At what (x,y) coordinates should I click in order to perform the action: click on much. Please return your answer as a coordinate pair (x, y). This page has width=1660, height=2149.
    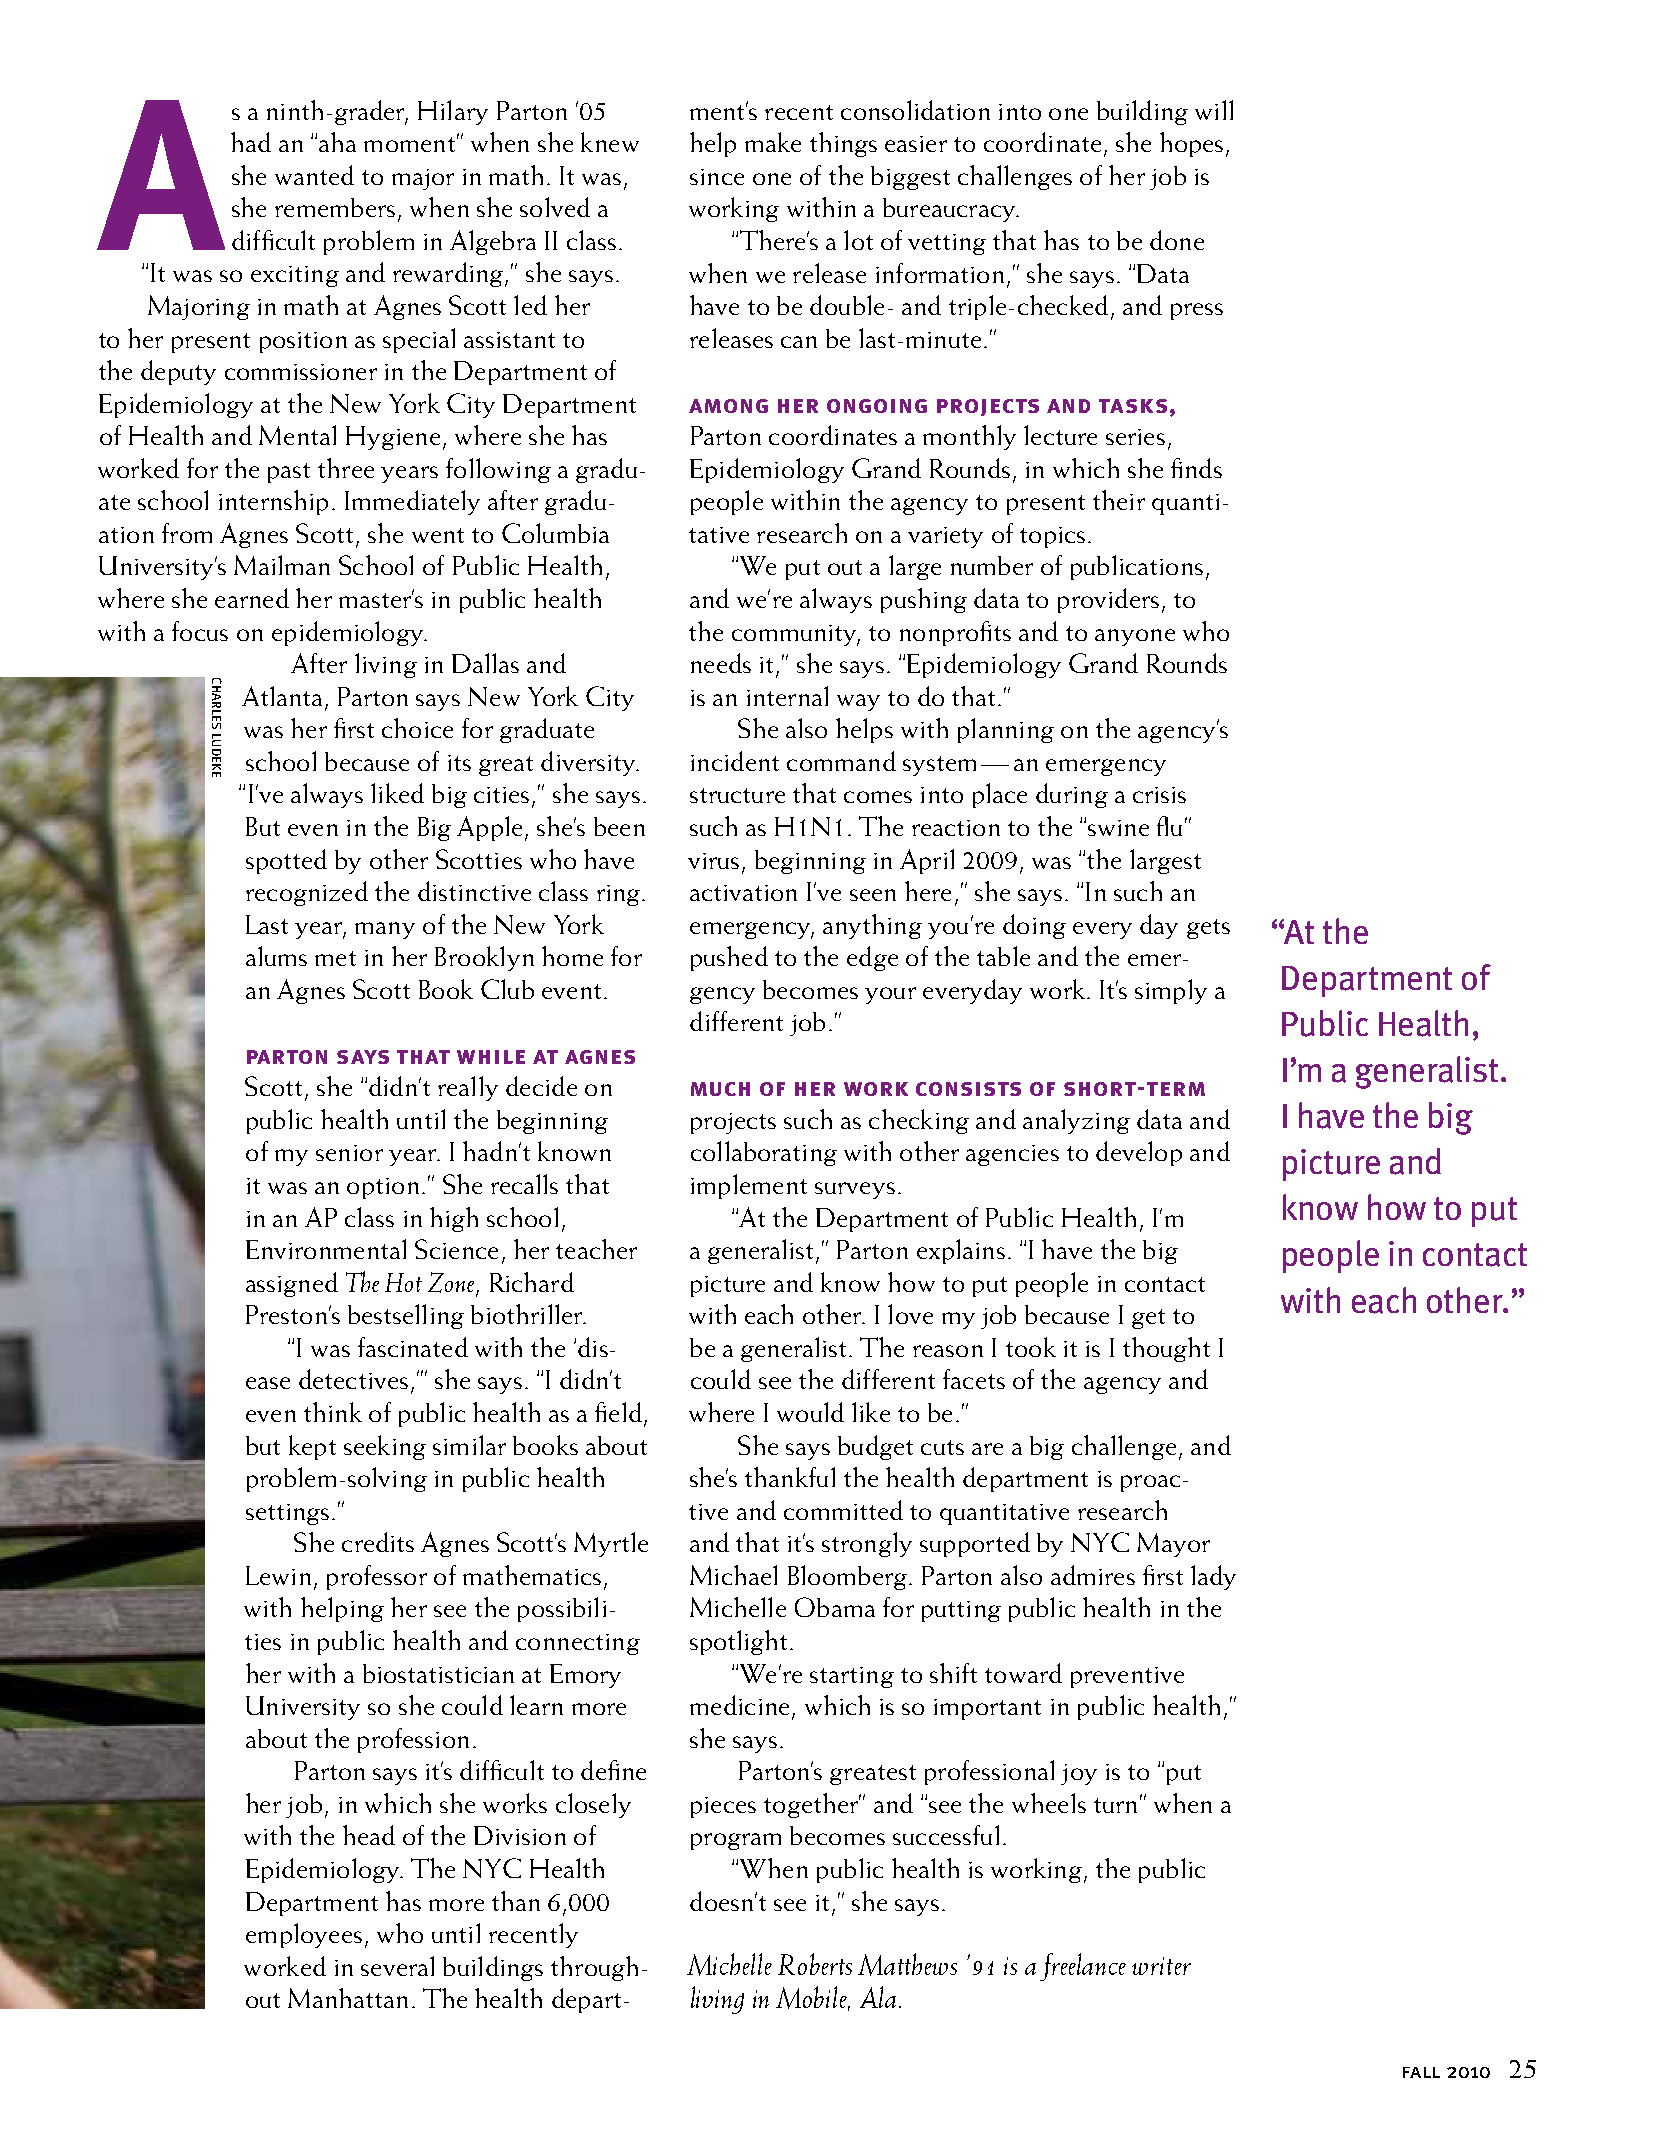
    Looking at the image, I should click on (720, 1089).
